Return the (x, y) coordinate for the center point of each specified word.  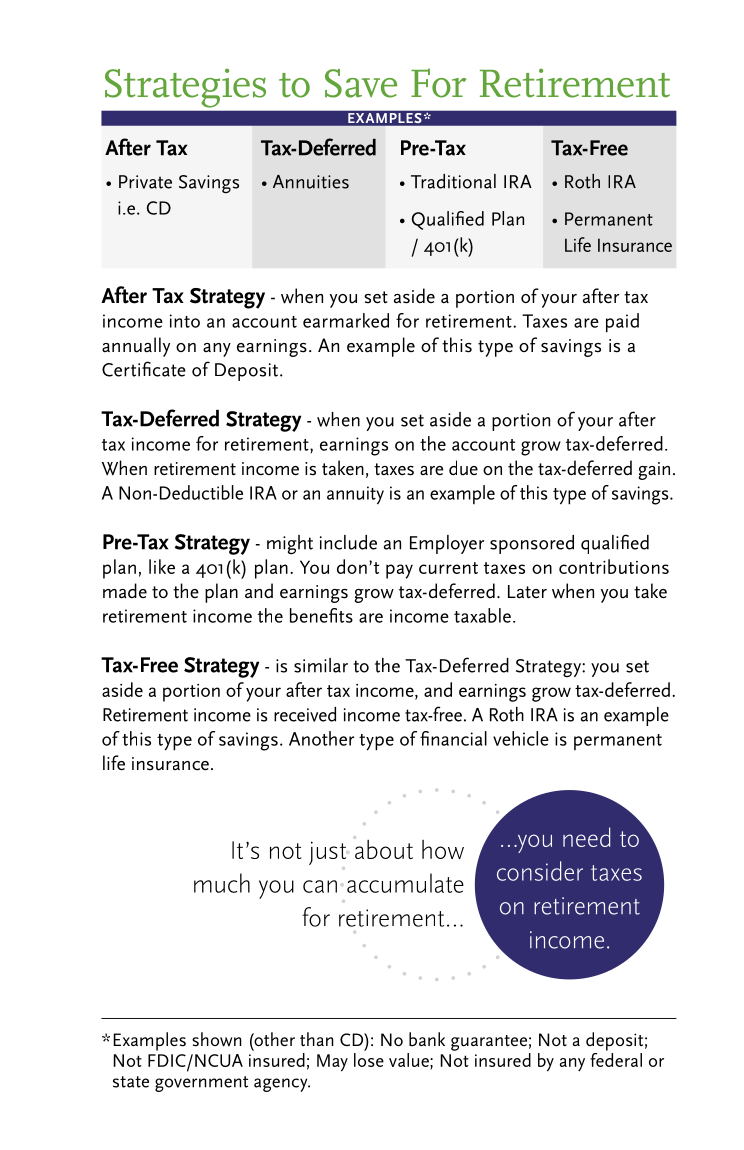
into (185, 321)
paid (622, 323)
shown (217, 1039)
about (384, 849)
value (410, 1060)
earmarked (346, 320)
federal (616, 1058)
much (222, 883)
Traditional (453, 181)
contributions (614, 566)
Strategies (185, 88)
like (162, 566)
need (586, 837)
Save (361, 83)
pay (399, 571)
